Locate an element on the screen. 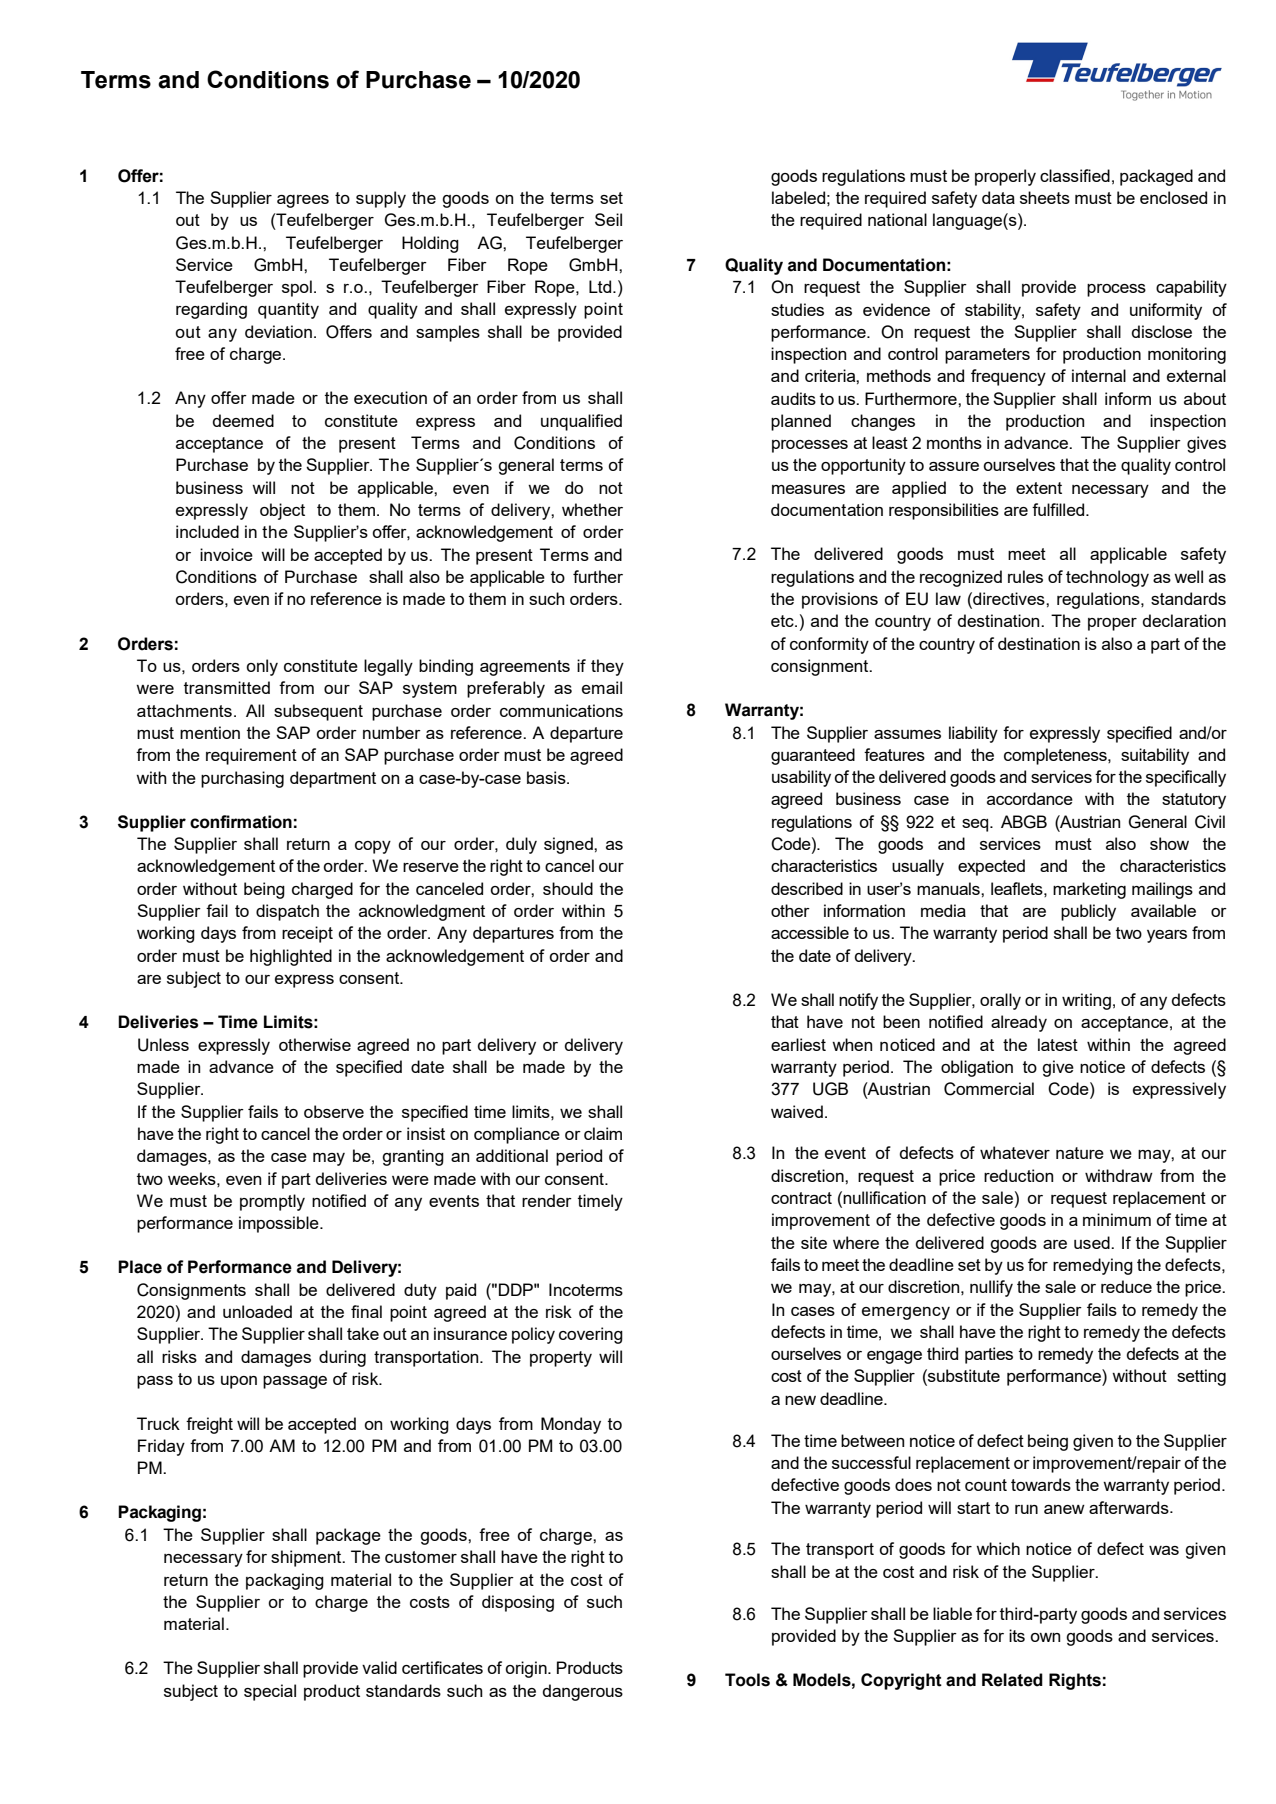  receipt is located at coordinates (307, 934).
